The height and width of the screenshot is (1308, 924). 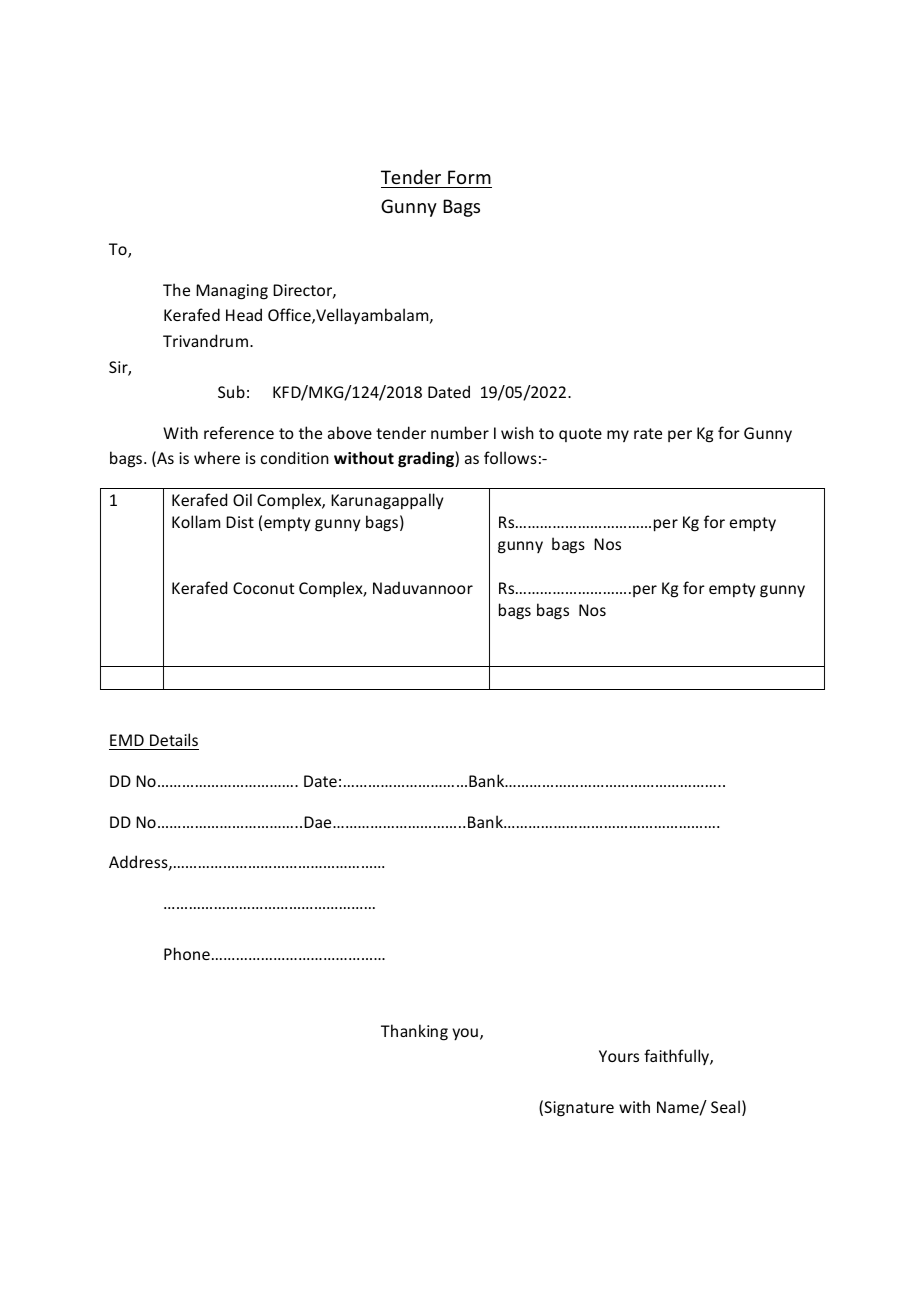 What do you see at coordinates (469, 177) in the screenshot?
I see `Form` at bounding box center [469, 177].
